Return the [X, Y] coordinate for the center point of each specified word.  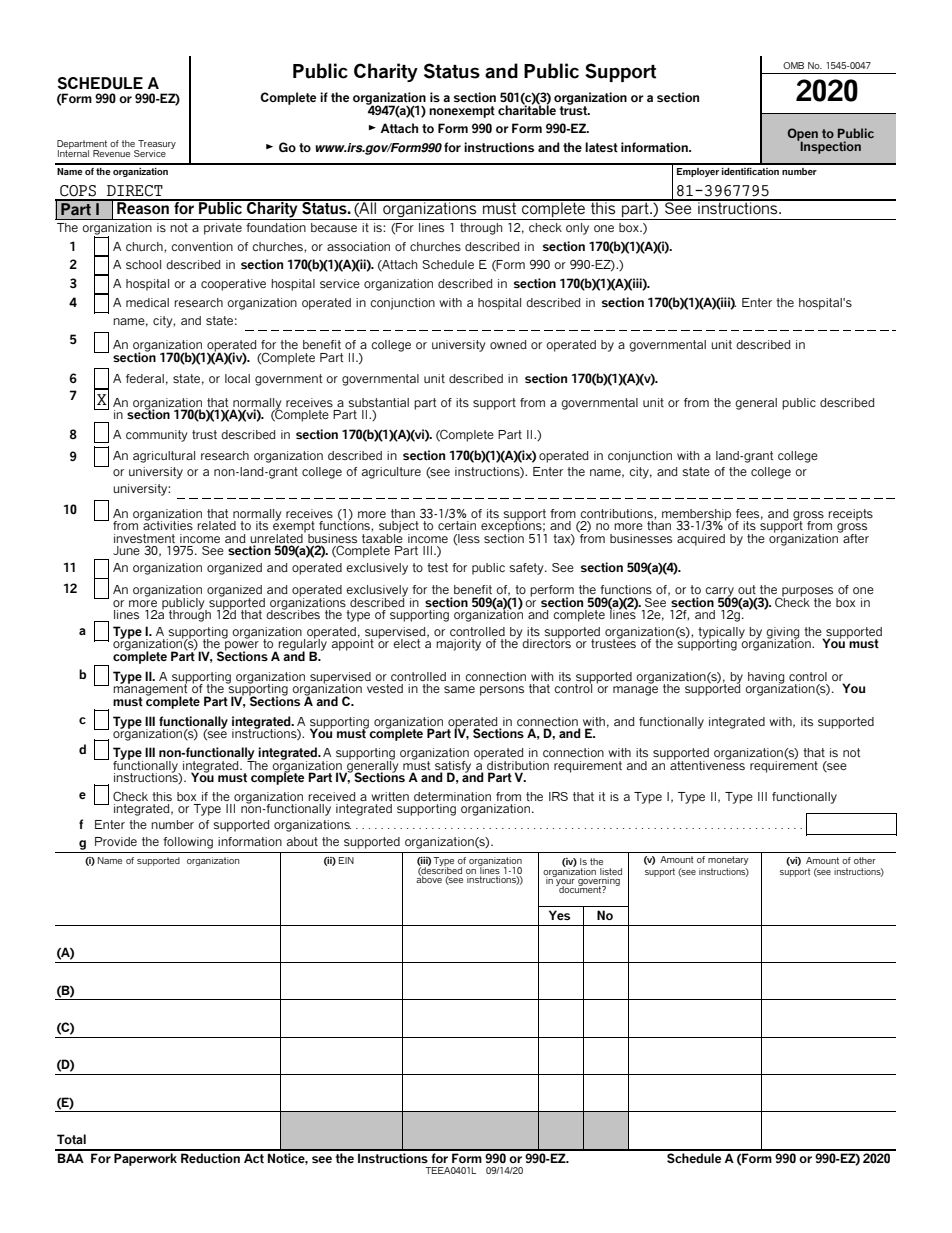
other [865, 860]
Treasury [156, 146]
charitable [527, 109]
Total [71, 1139]
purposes [806, 593]
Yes [559, 915]
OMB [793, 65]
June [126, 550]
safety [527, 569]
